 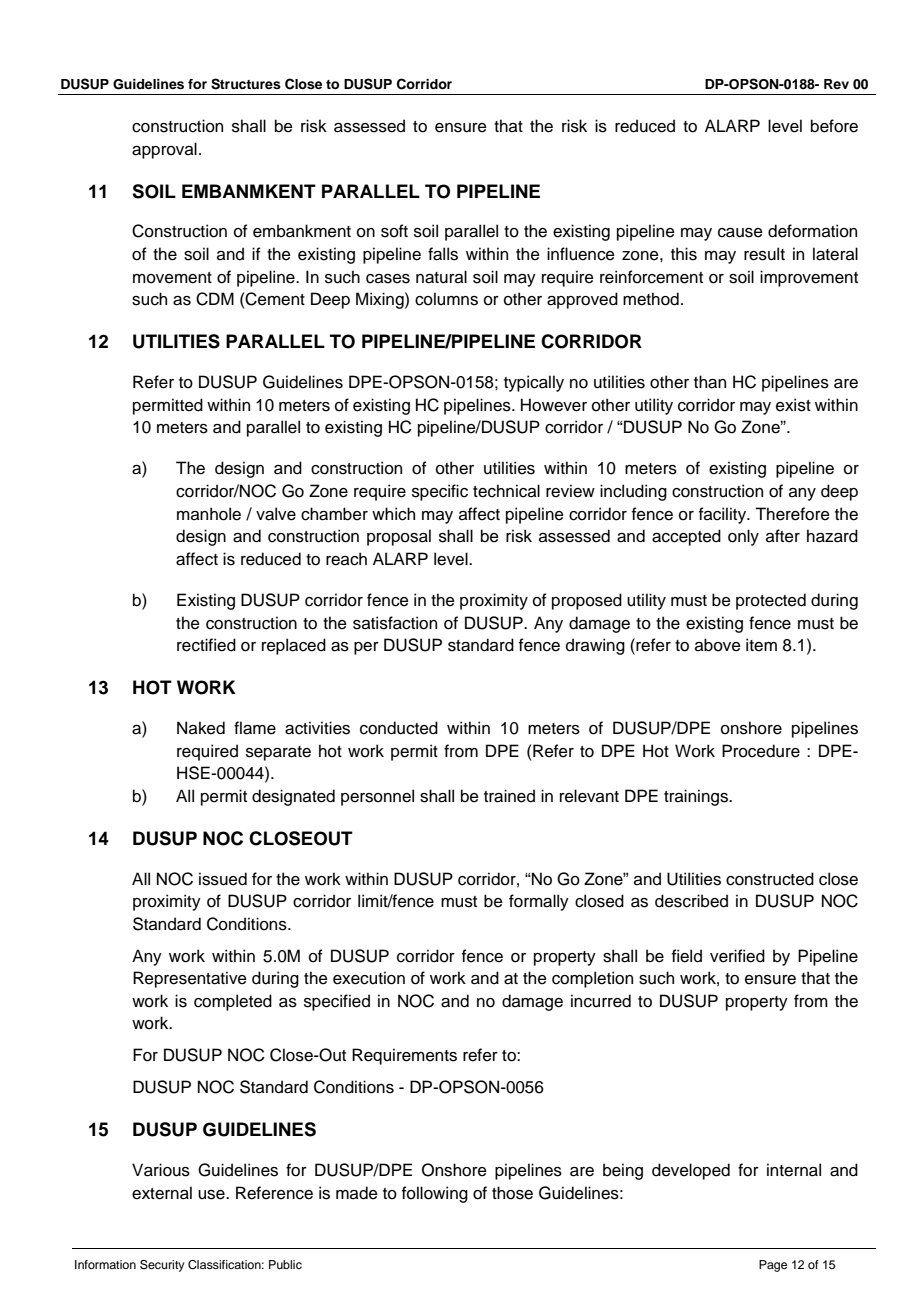 I want to click on approval, so click(x=164, y=150).
